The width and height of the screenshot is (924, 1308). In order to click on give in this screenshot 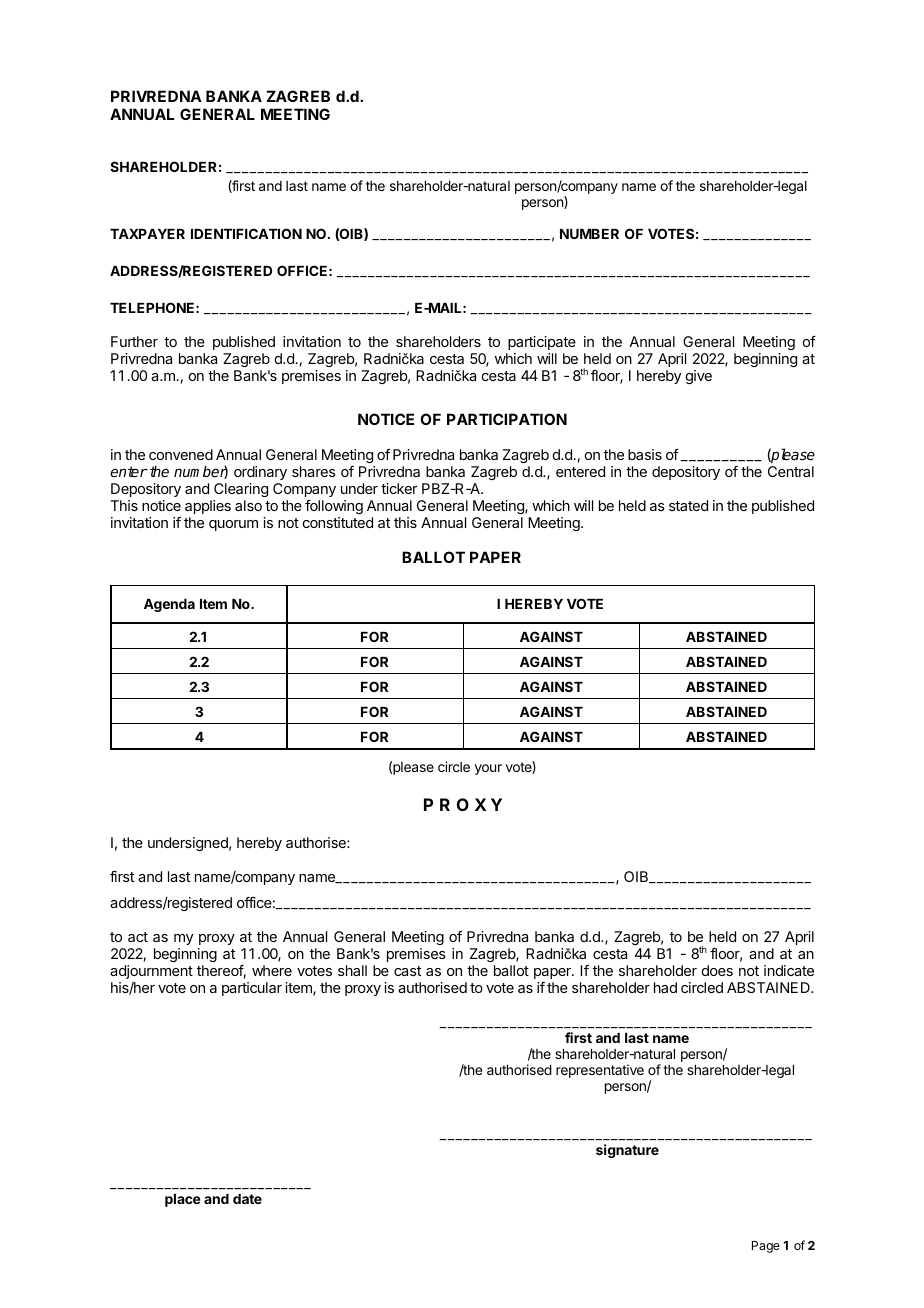, I will do `click(699, 377)`.
